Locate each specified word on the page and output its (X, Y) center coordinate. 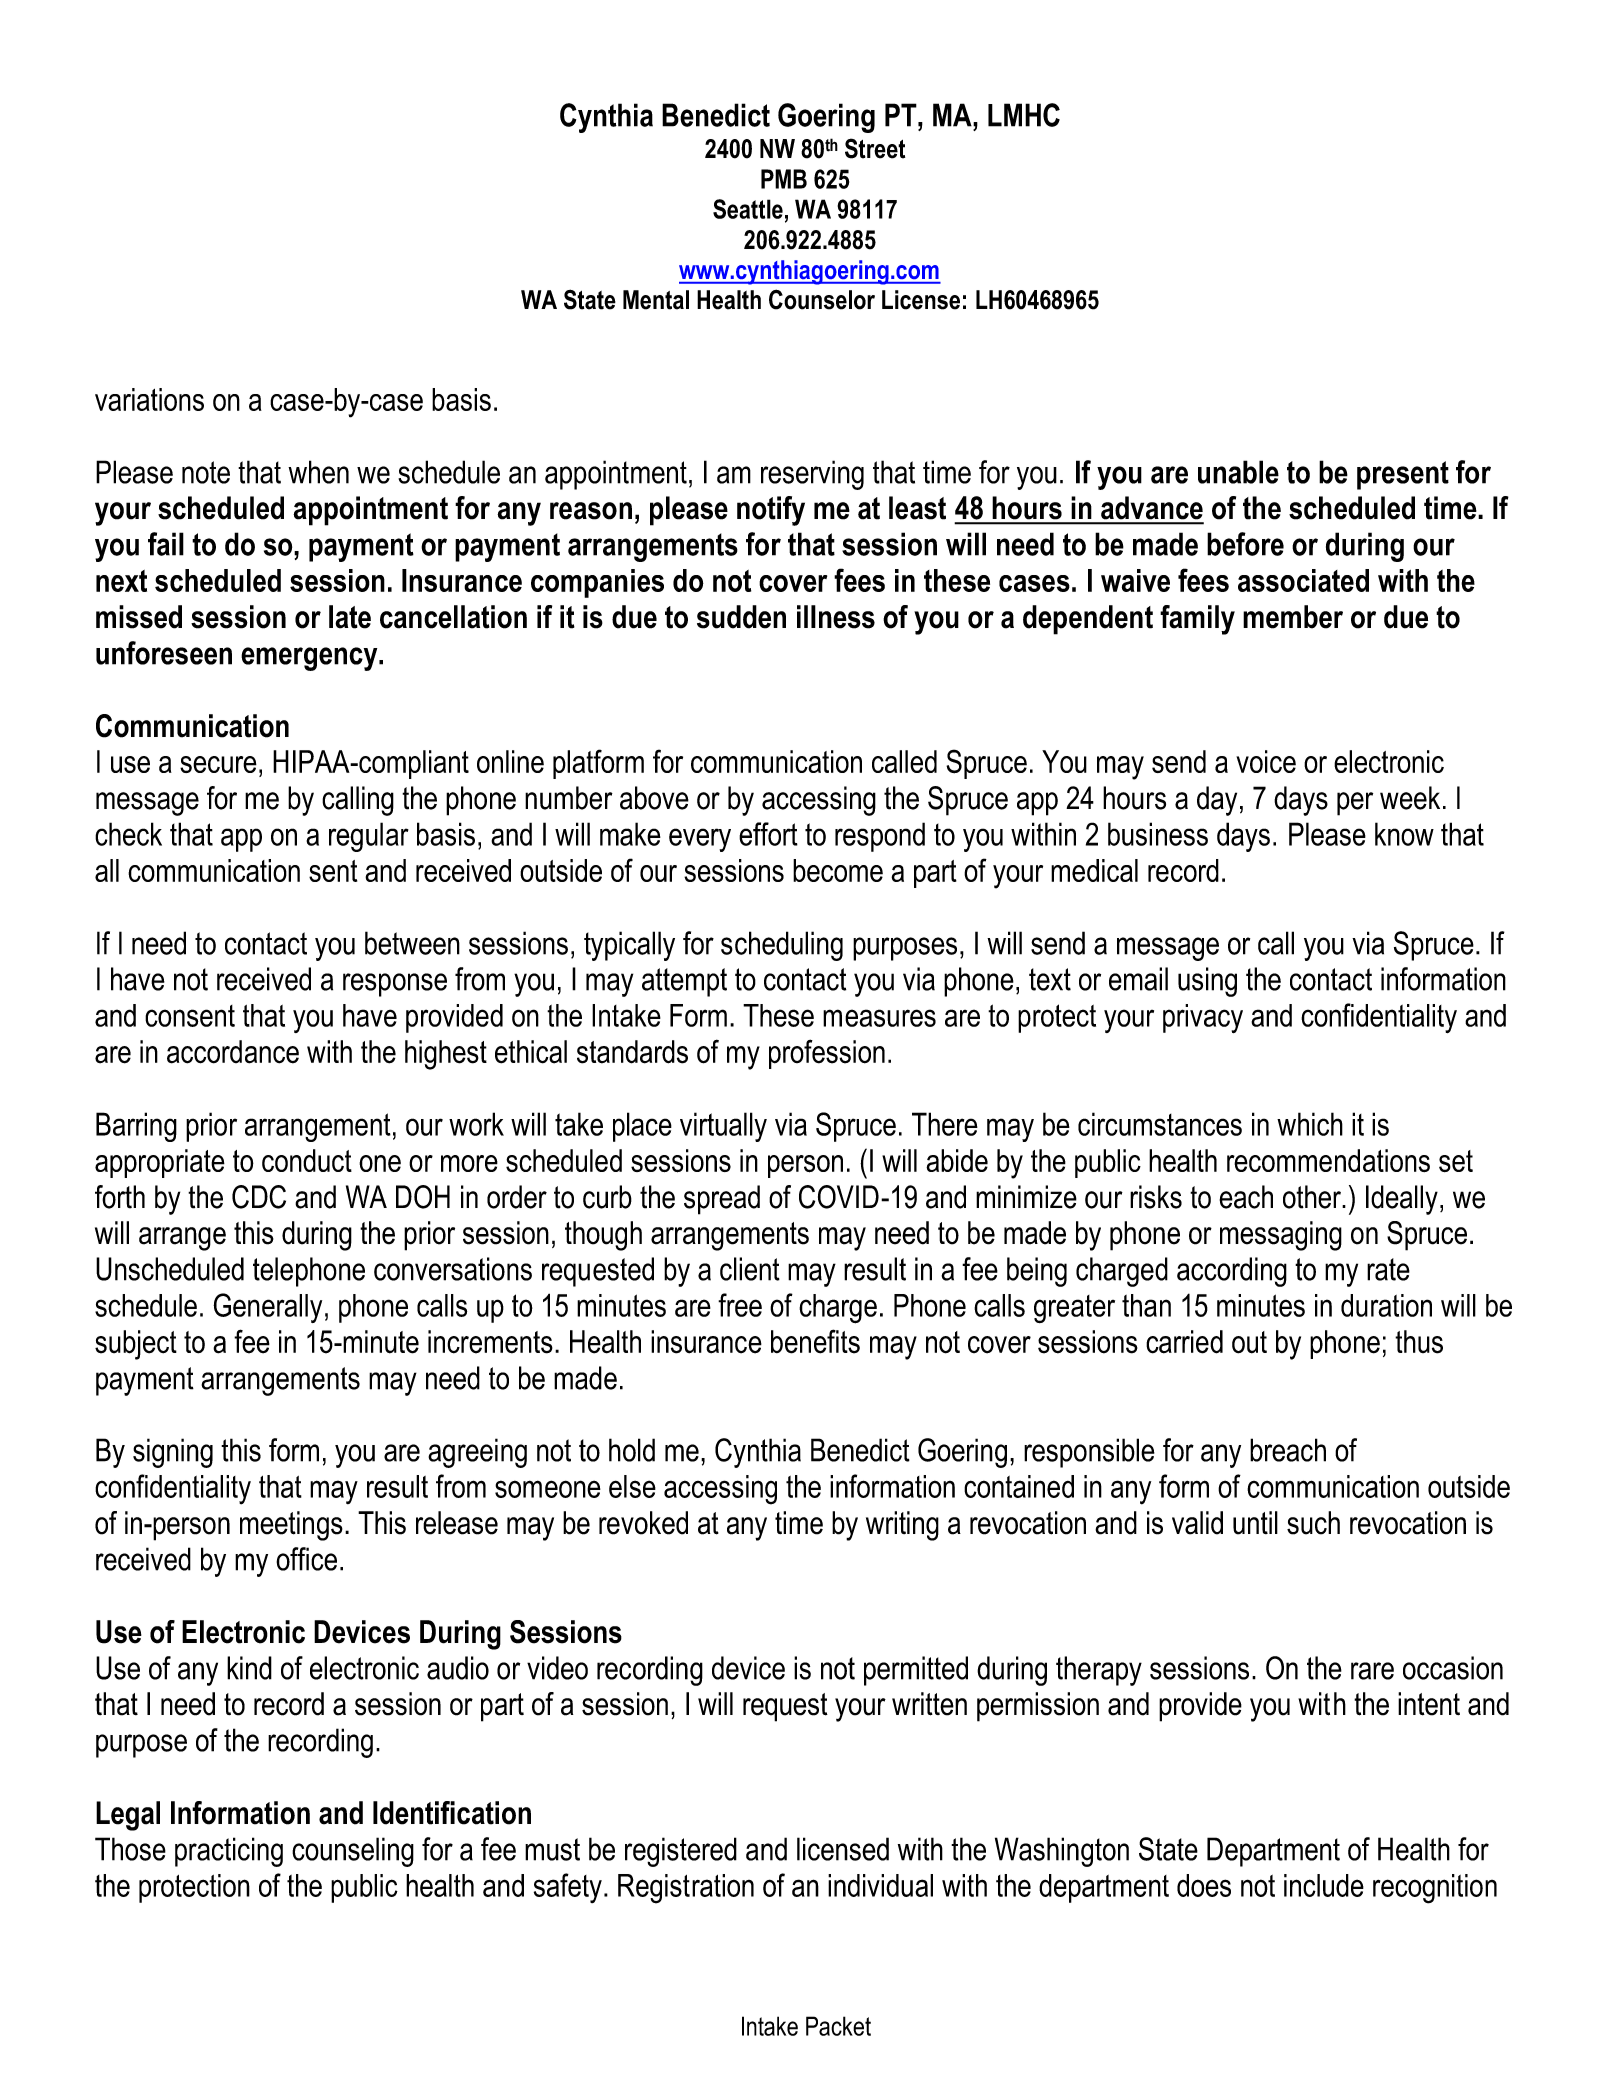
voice (1266, 761)
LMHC (1024, 115)
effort (768, 834)
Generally (267, 1308)
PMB (784, 179)
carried (1184, 1342)
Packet (838, 2026)
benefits (815, 1341)
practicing (229, 1852)
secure (218, 764)
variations (149, 399)
